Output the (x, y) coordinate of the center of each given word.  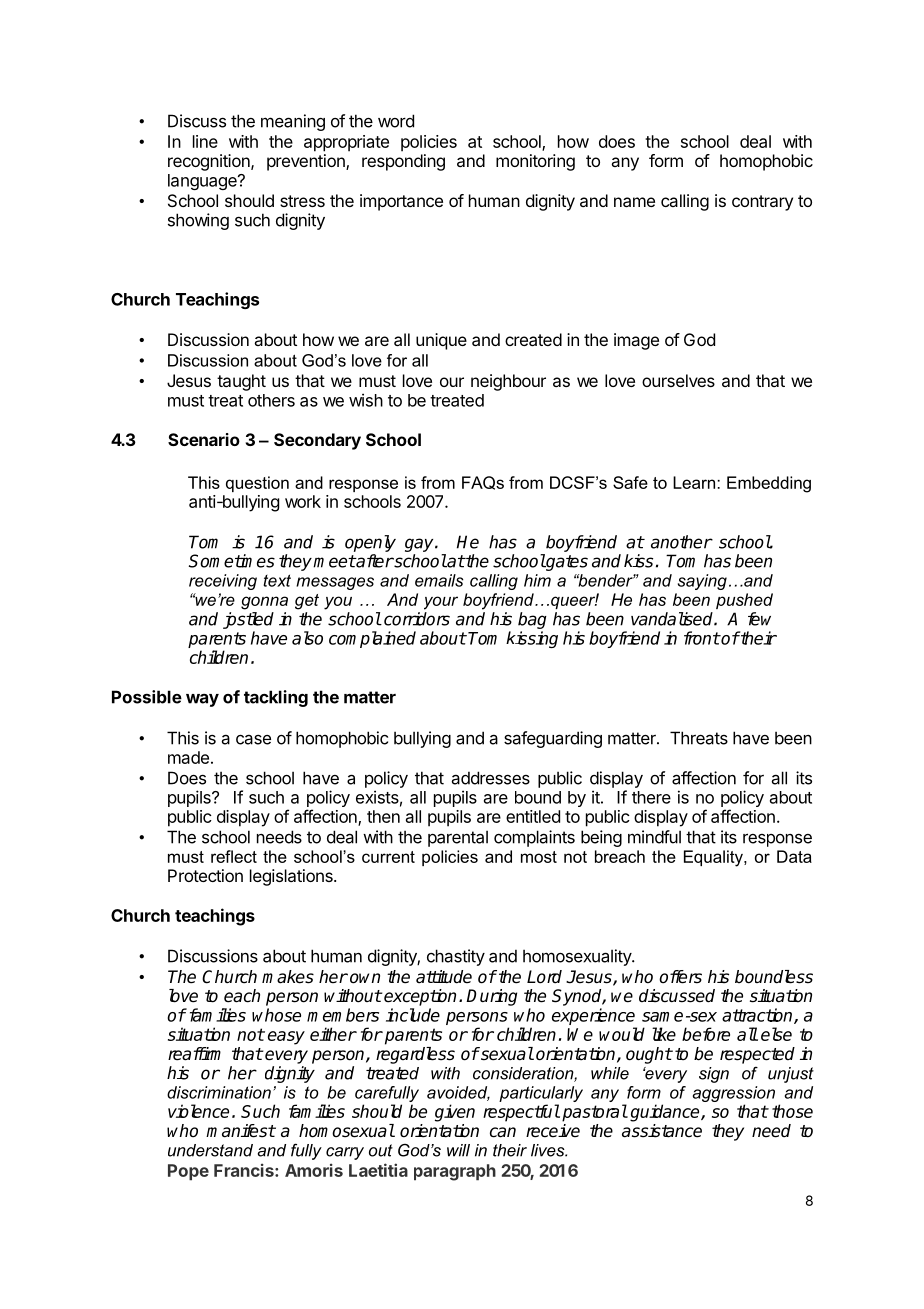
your (441, 603)
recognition (210, 162)
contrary (762, 203)
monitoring (535, 162)
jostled (248, 620)
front (702, 638)
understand (210, 1150)
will (458, 1150)
